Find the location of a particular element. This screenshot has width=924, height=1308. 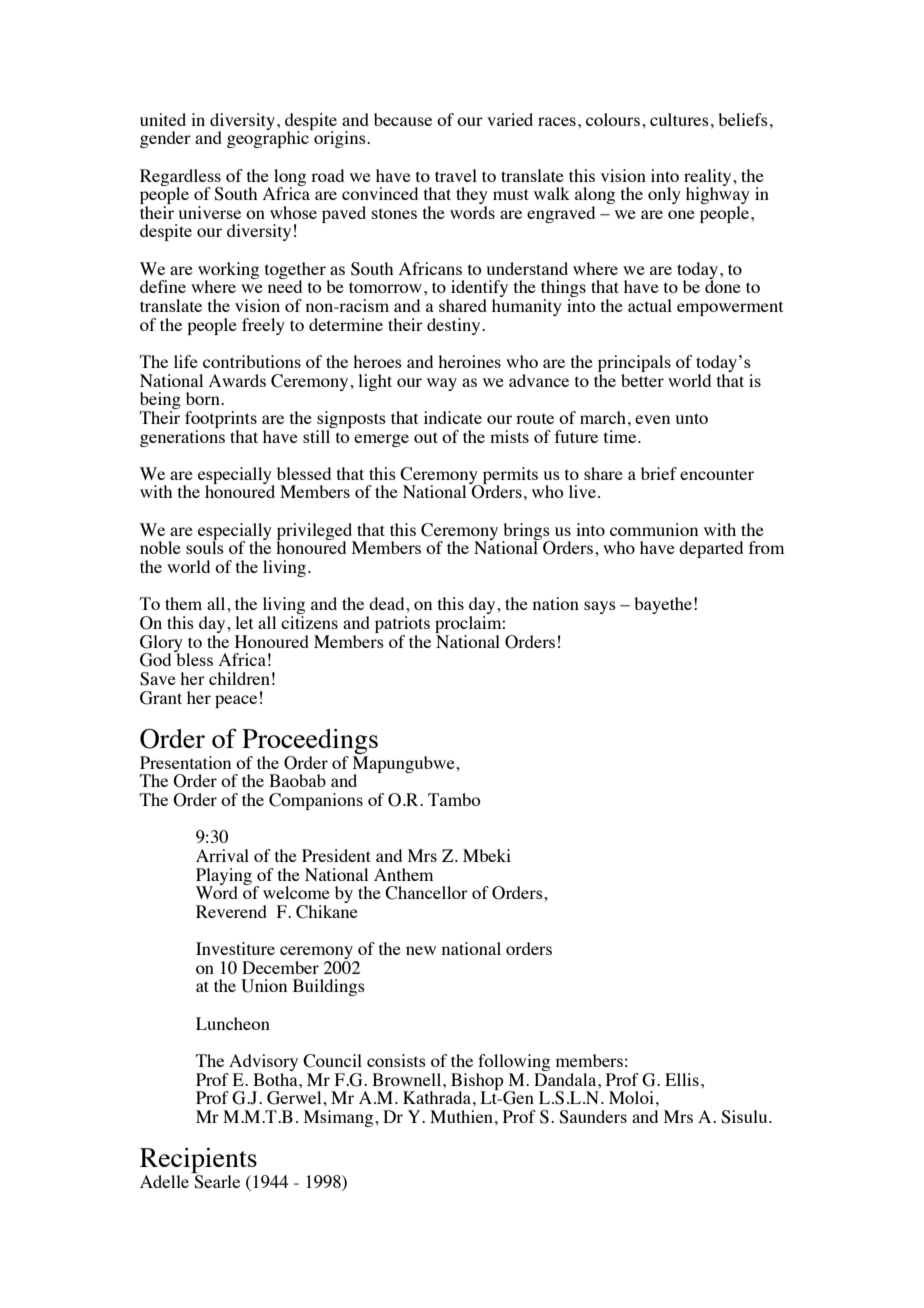

Mbeki is located at coordinates (487, 855).
